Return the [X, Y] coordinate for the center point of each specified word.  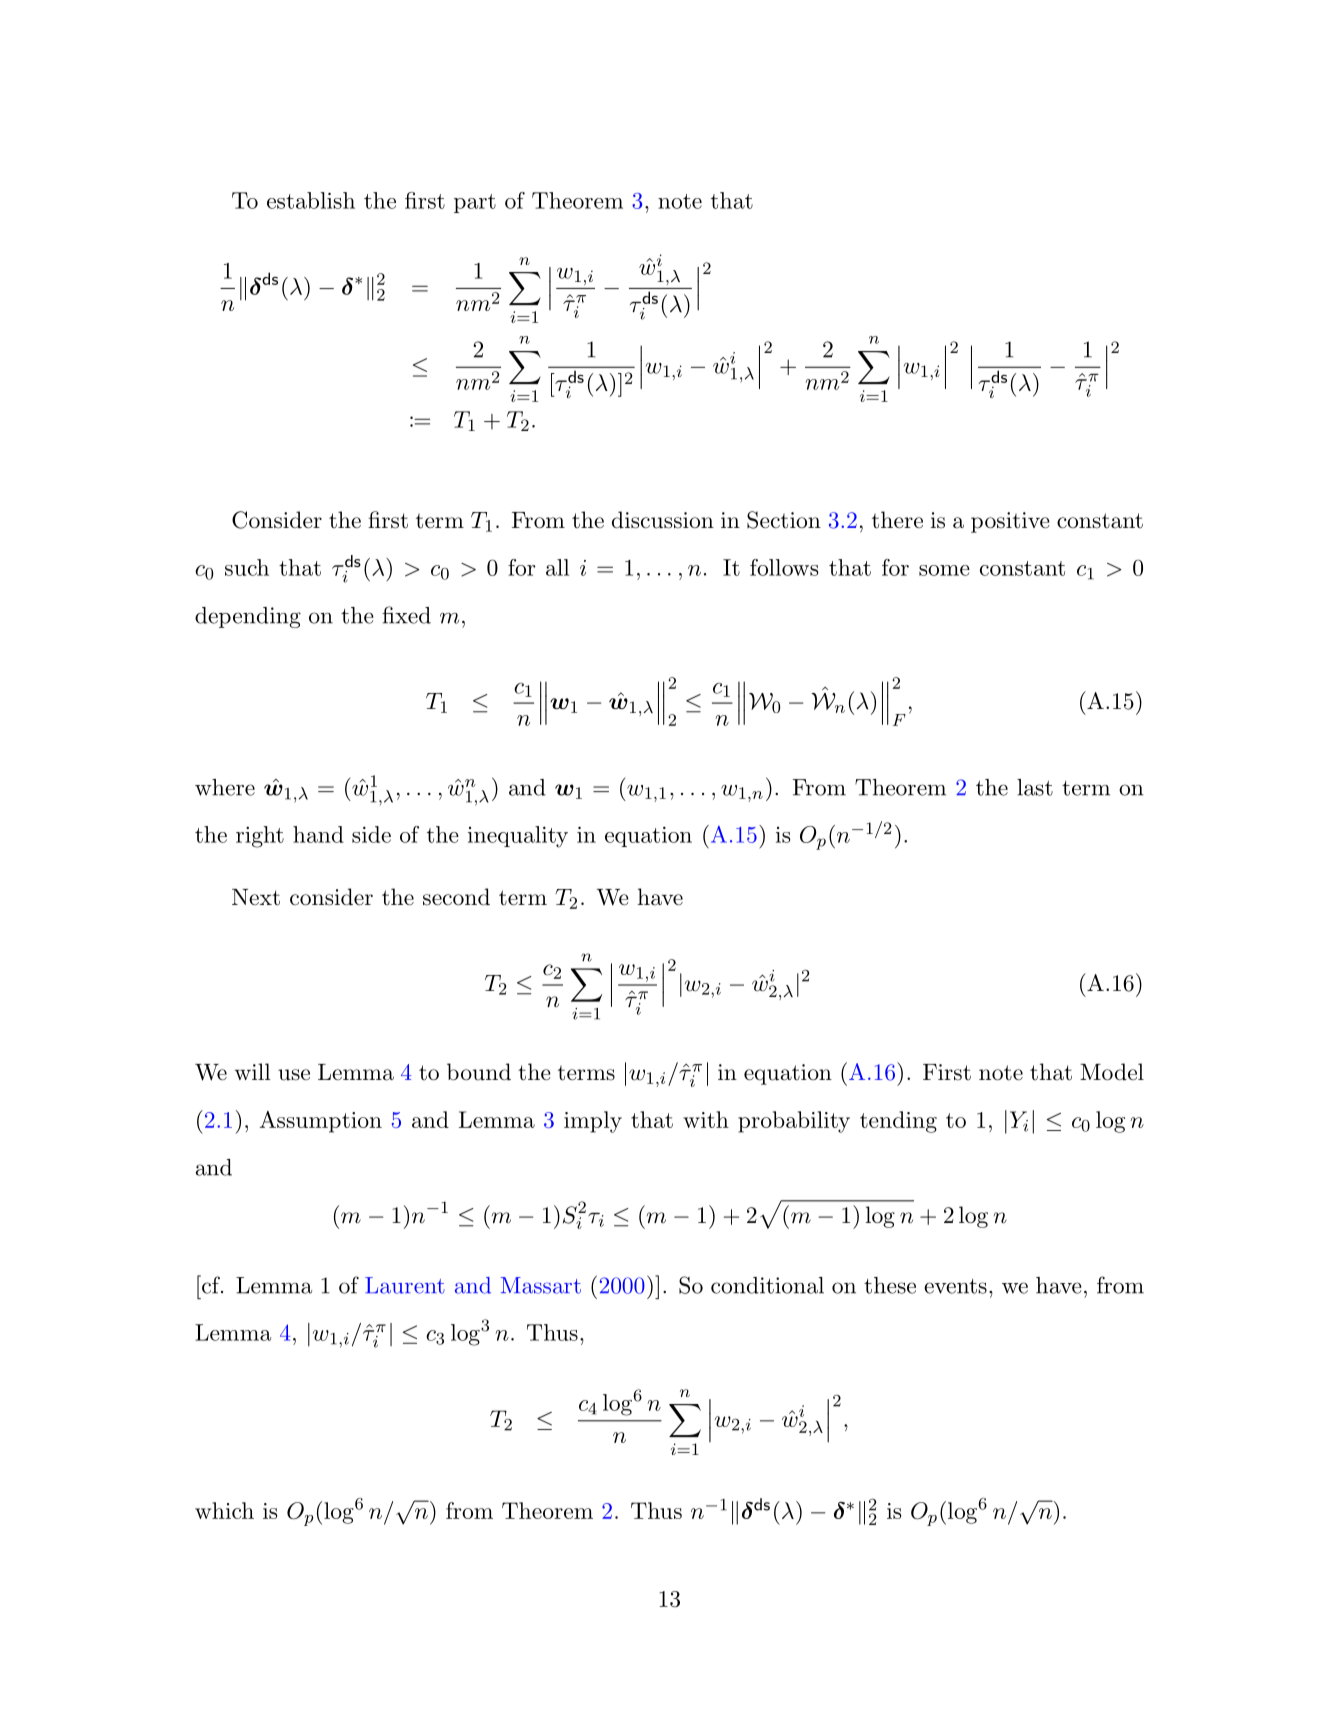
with [706, 1119]
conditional [767, 1285]
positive [1010, 522]
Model [1112, 1072]
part [475, 203]
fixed [406, 615]
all [557, 567]
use [294, 1075]
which [224, 1510]
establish [311, 200]
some [944, 570]
